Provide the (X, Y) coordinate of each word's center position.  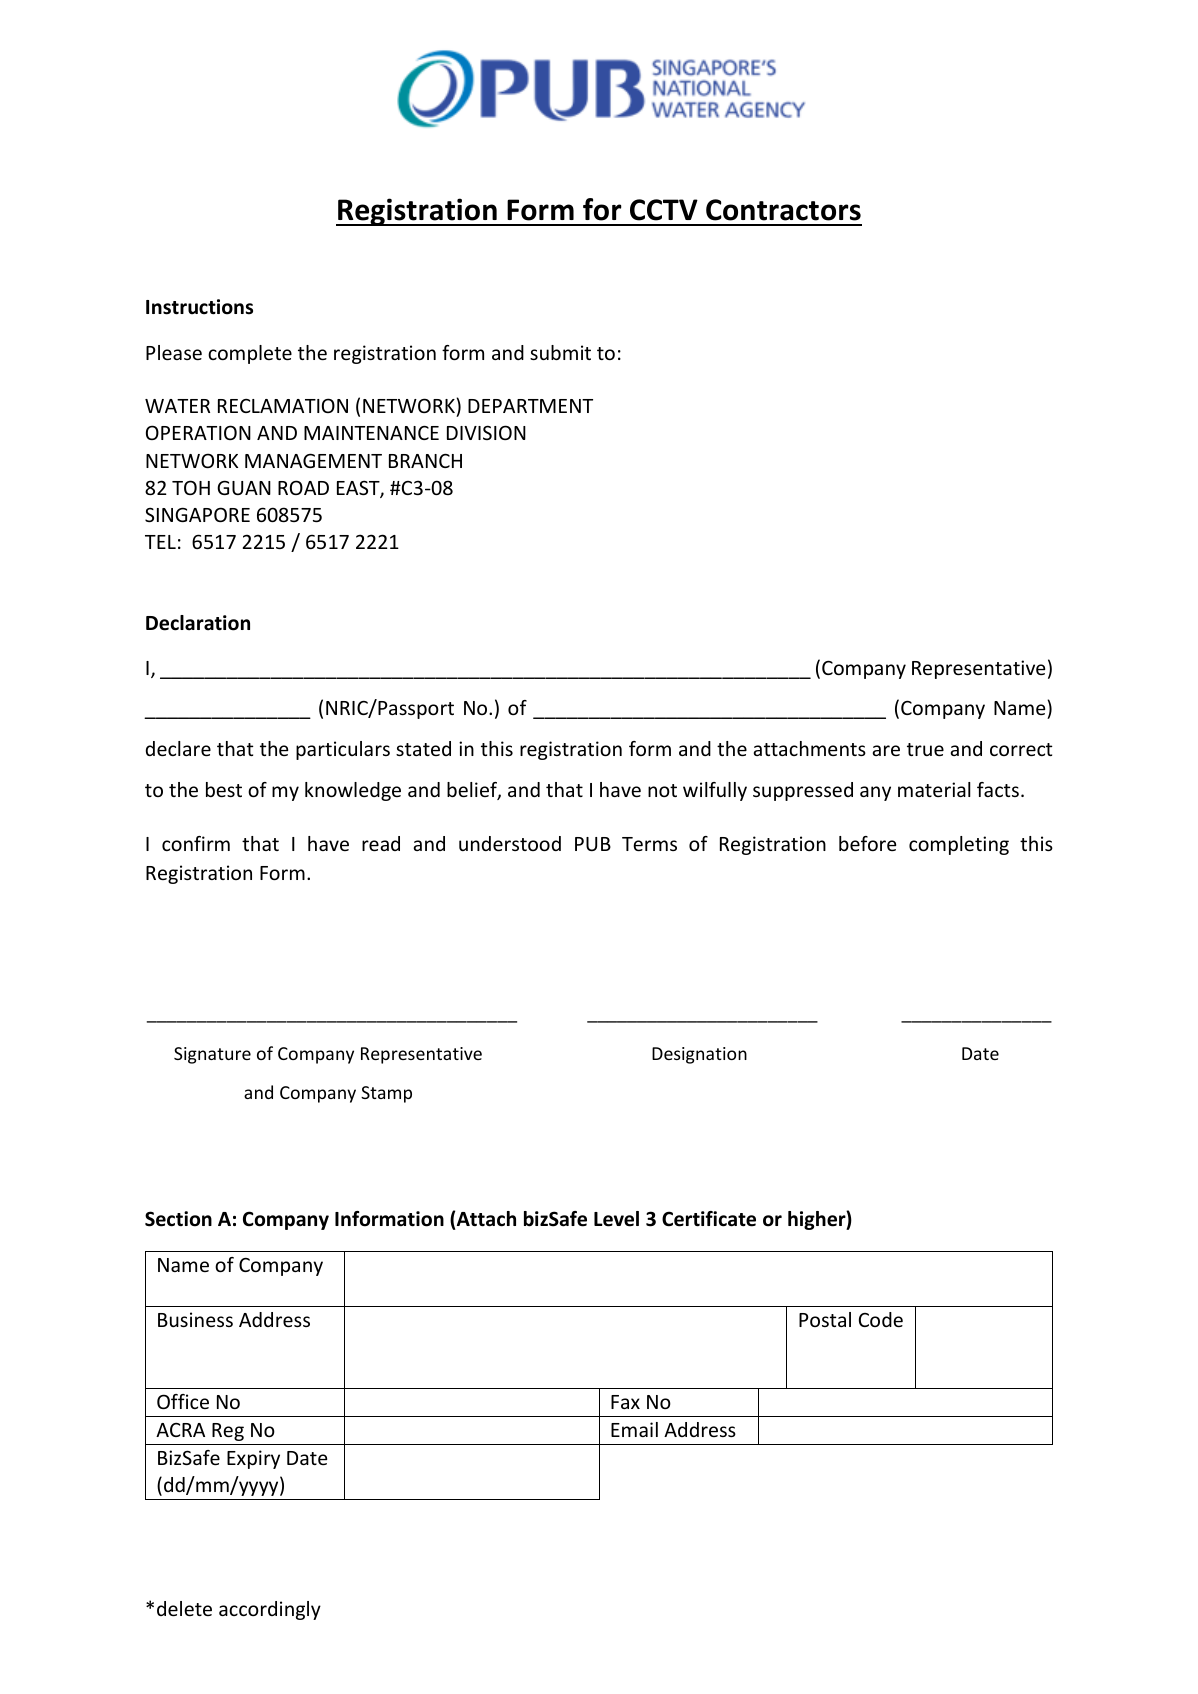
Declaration (198, 623)
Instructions (199, 307)
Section (178, 1219)
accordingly (270, 1610)
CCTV (664, 210)
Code (881, 1319)
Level (616, 1219)
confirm (196, 843)
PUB (593, 844)
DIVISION (486, 432)
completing (959, 845)
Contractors (783, 210)
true (925, 749)
